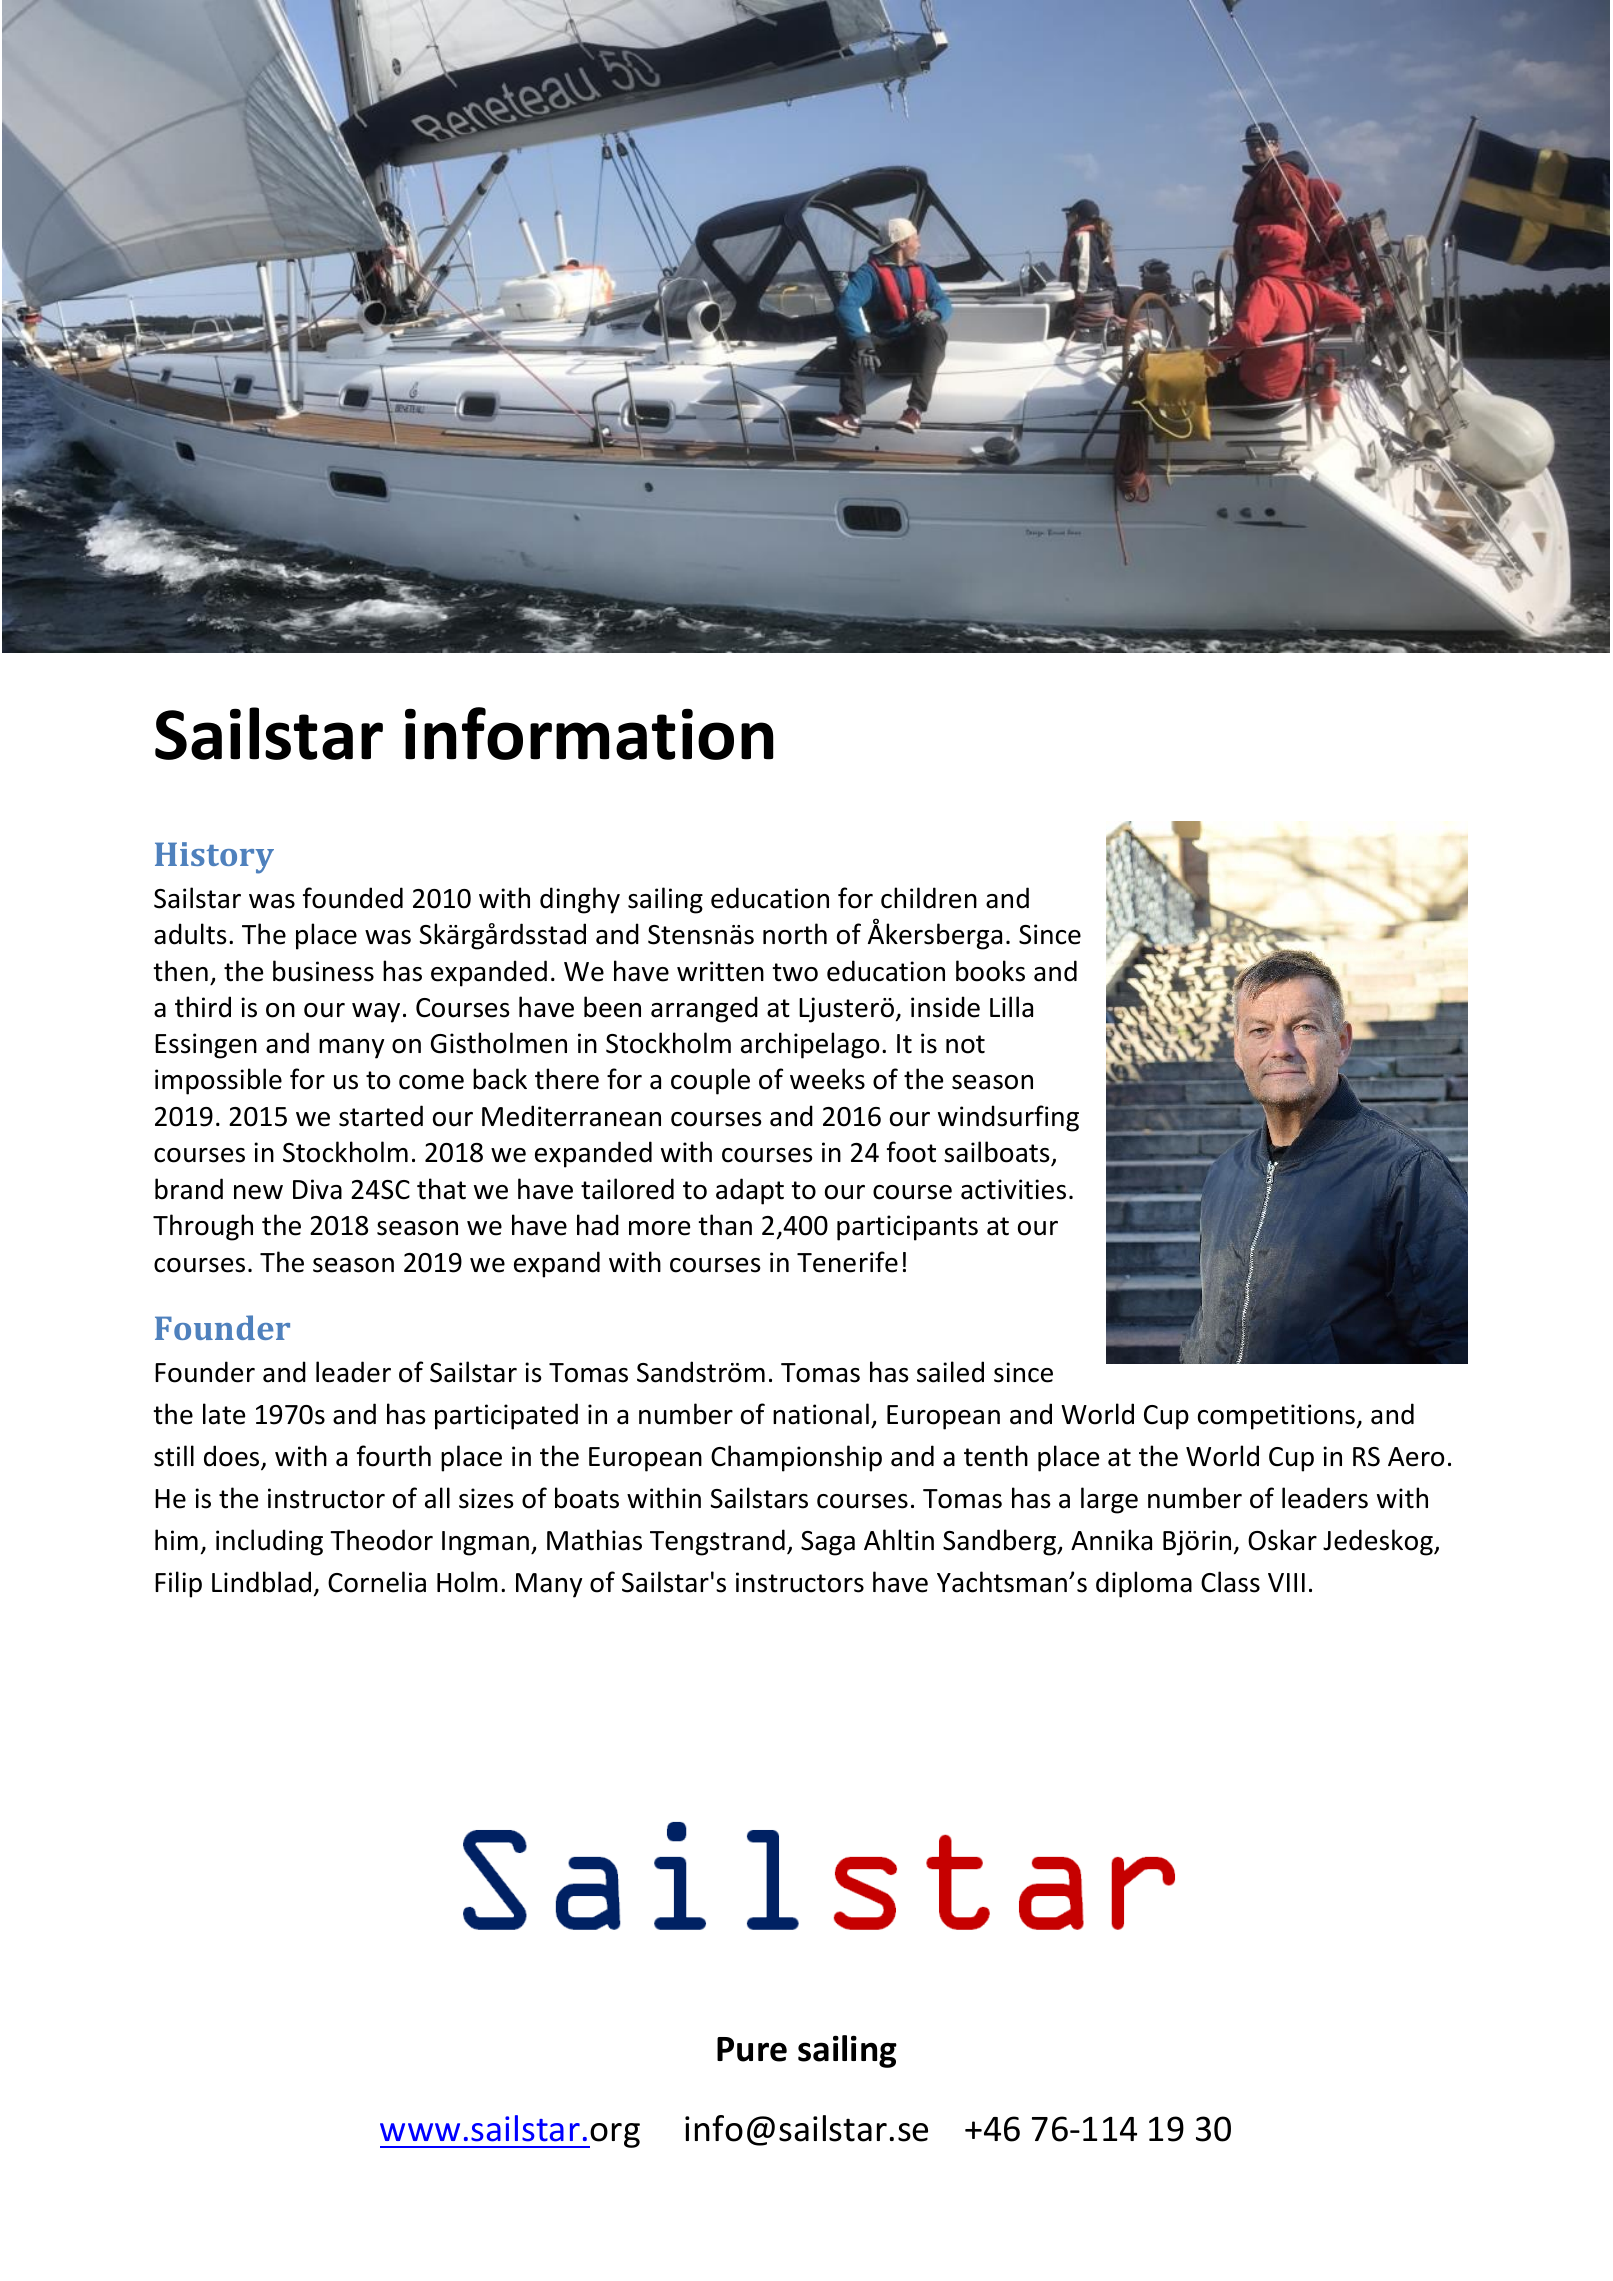  What do you see at coordinates (795, 934) in the document?
I see `north` at bounding box center [795, 934].
